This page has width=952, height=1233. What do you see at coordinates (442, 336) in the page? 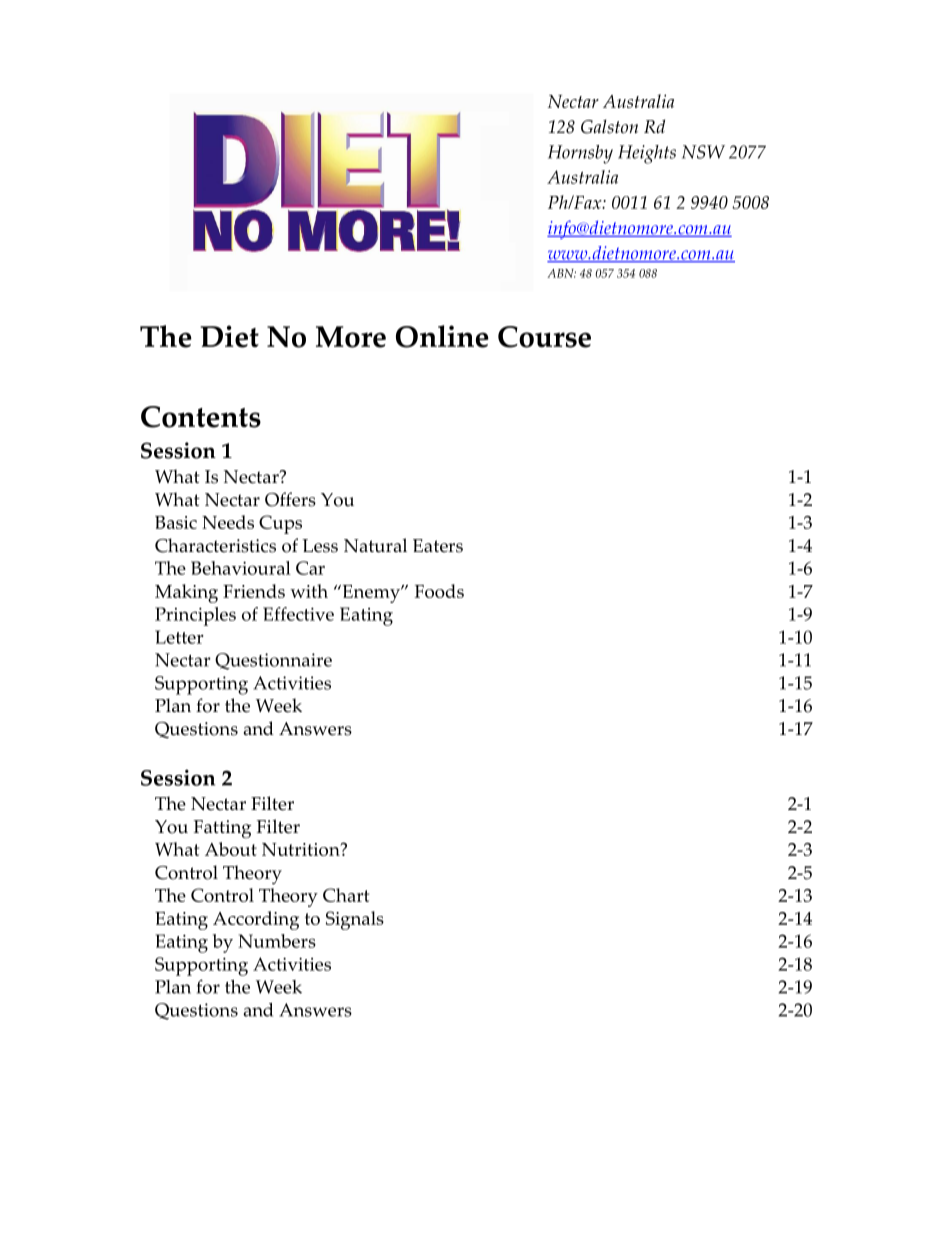
I see `Online` at bounding box center [442, 336].
